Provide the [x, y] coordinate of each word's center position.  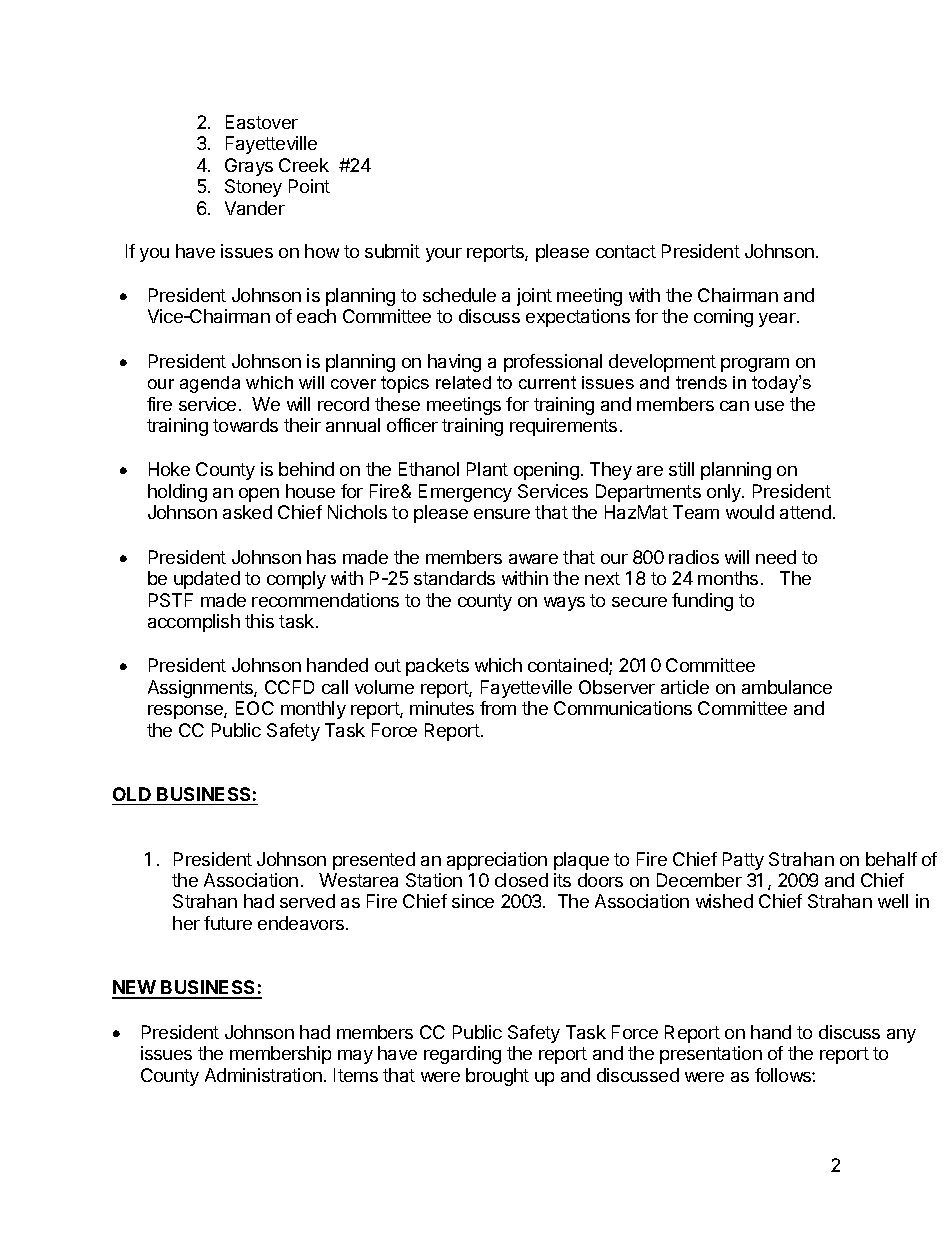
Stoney [253, 188]
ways [564, 604]
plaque [581, 861]
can [734, 406]
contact [626, 251]
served [307, 901]
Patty [743, 861]
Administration [263, 1075]
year [778, 320]
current [547, 382]
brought [497, 1077]
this [259, 621]
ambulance [787, 687]
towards [245, 425]
